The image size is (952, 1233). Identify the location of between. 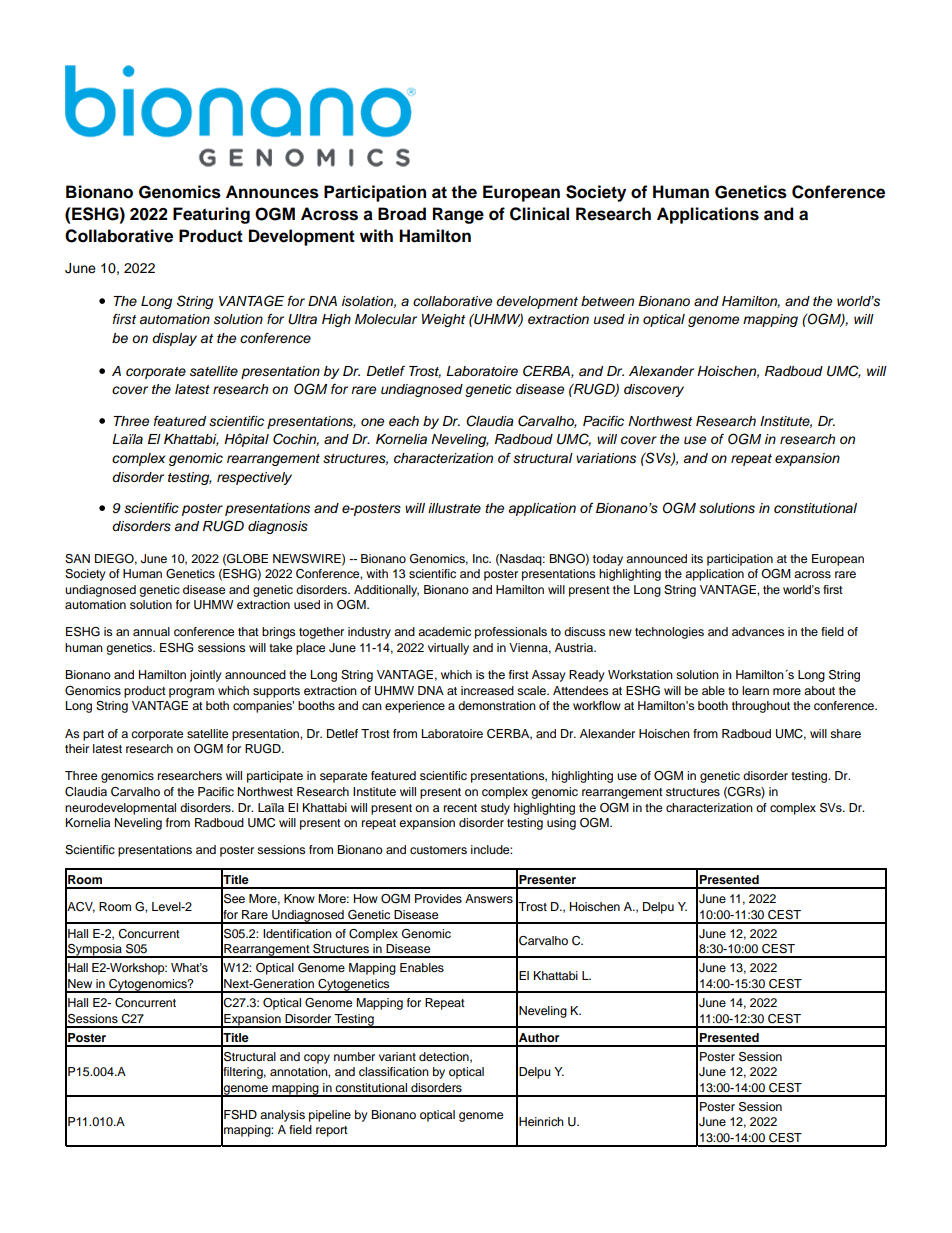
(607, 301).
